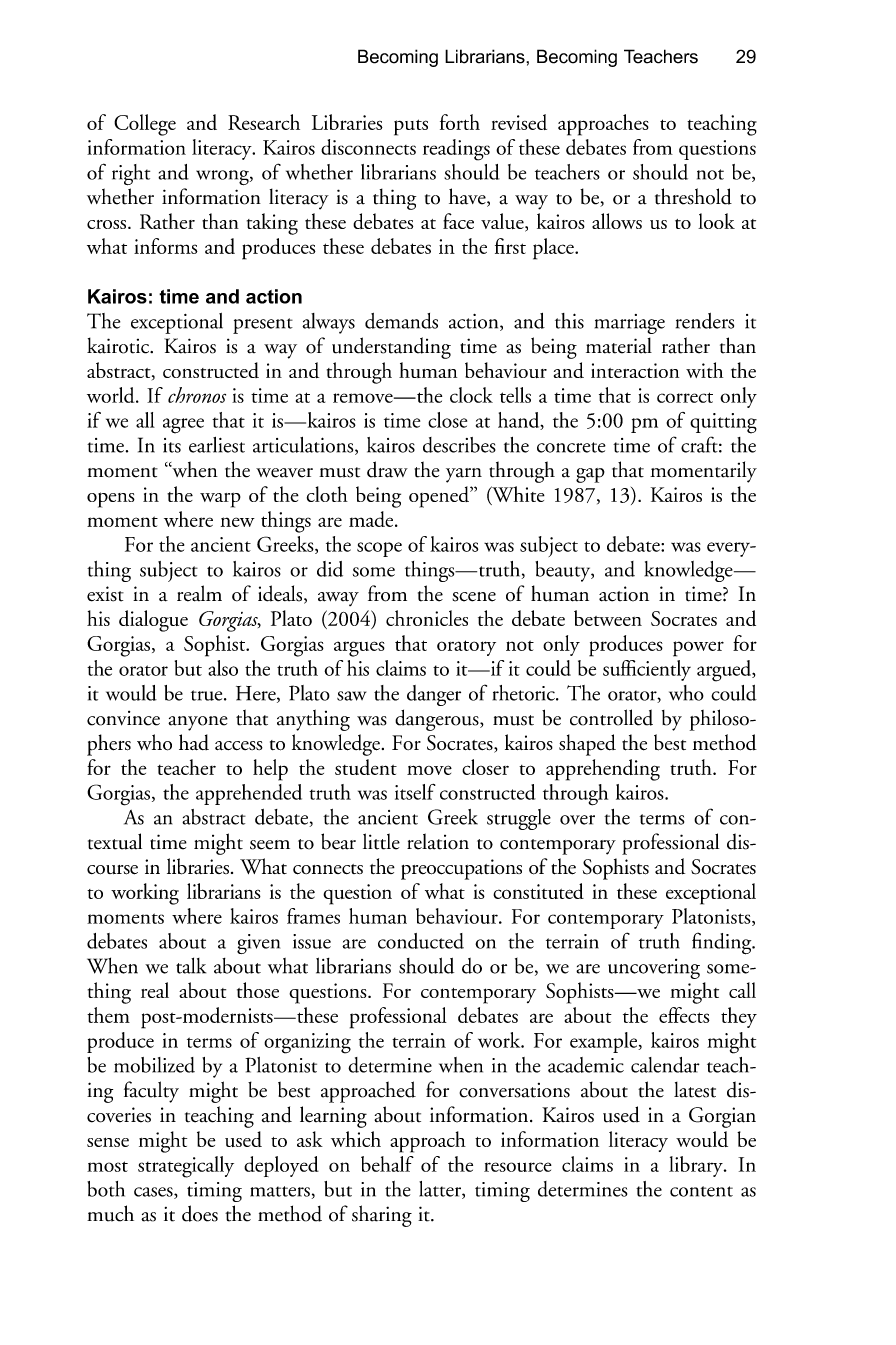 The height and width of the screenshot is (1345, 896). I want to click on effects, so click(684, 1015).
